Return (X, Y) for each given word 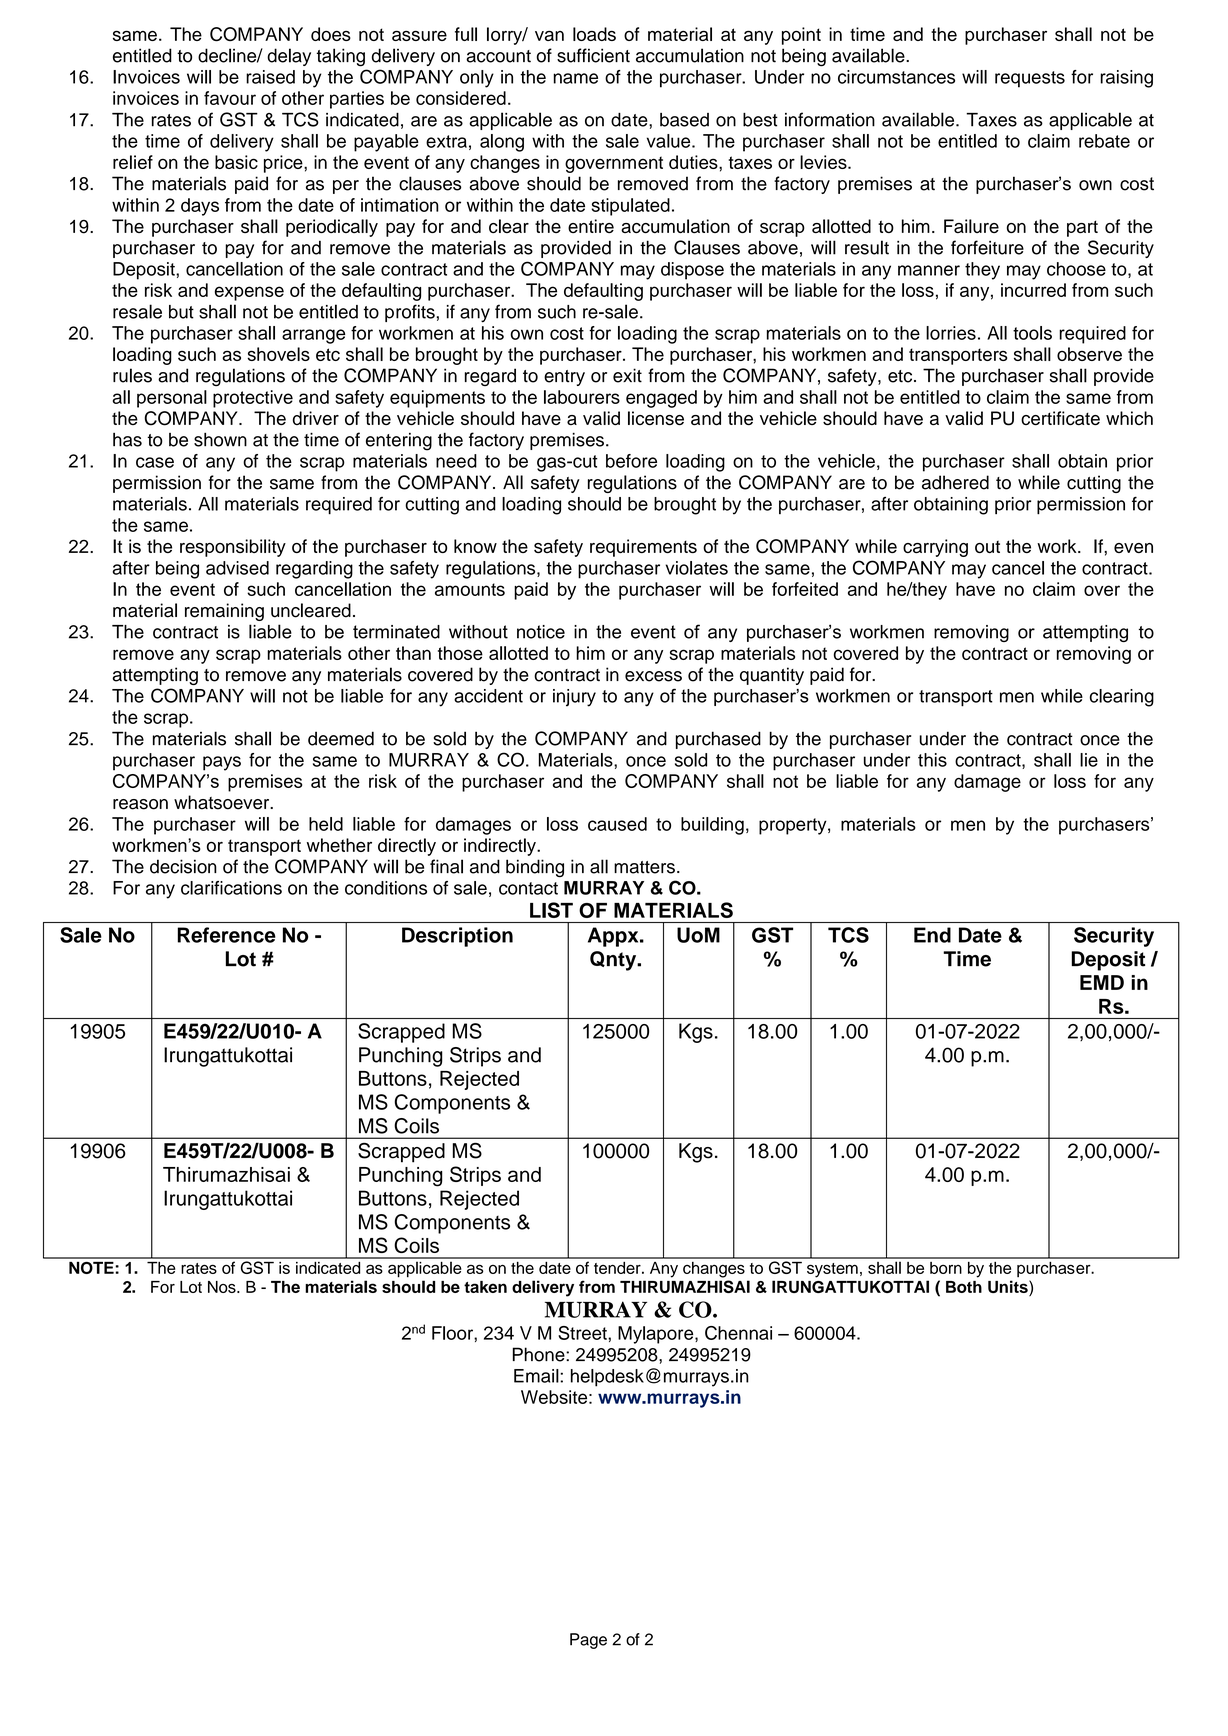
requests (1030, 79)
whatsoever (223, 802)
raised (270, 77)
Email (537, 1376)
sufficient (593, 55)
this (932, 760)
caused (617, 824)
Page (588, 1641)
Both (964, 1287)
